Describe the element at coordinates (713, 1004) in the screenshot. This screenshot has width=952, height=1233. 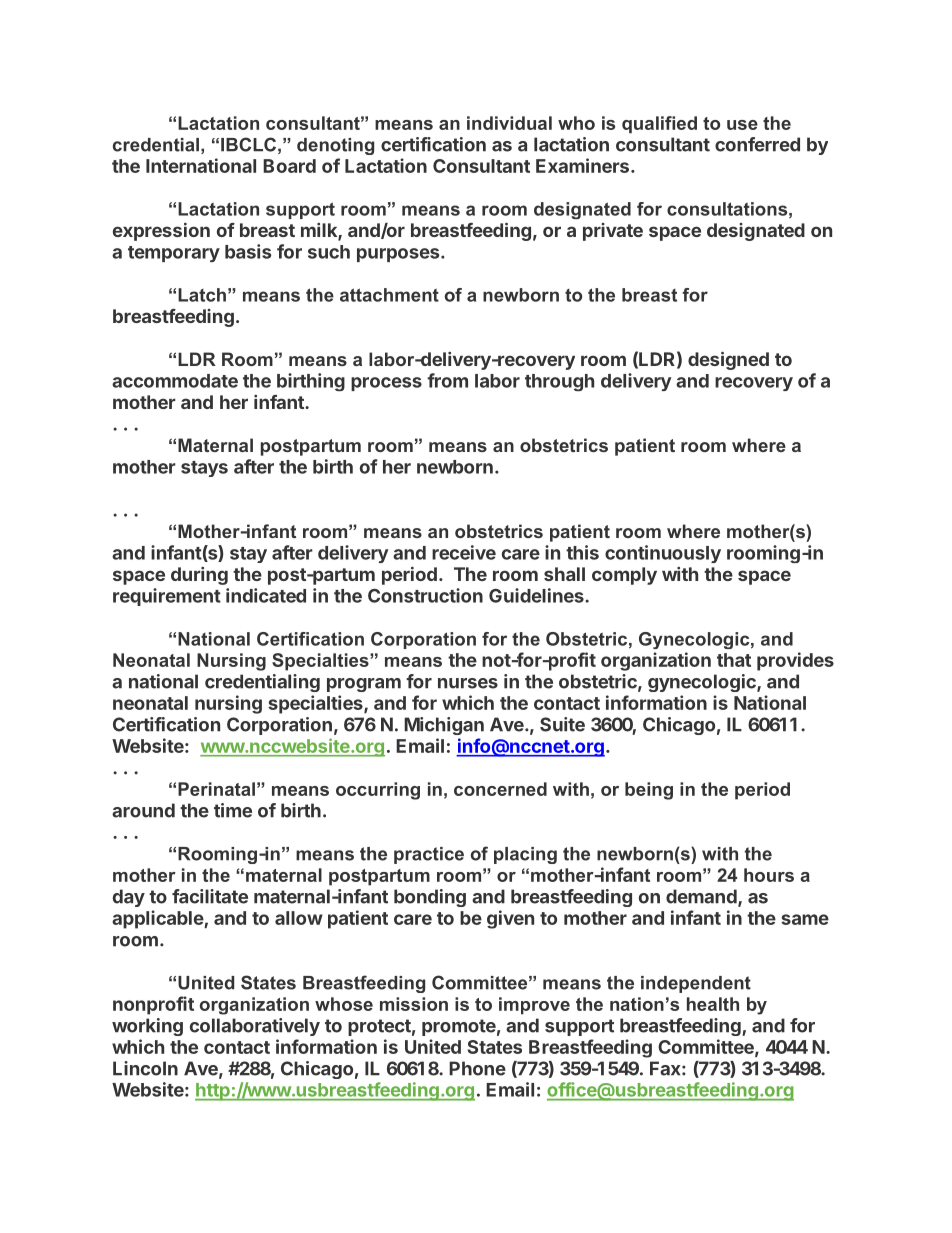
I see `health` at that location.
